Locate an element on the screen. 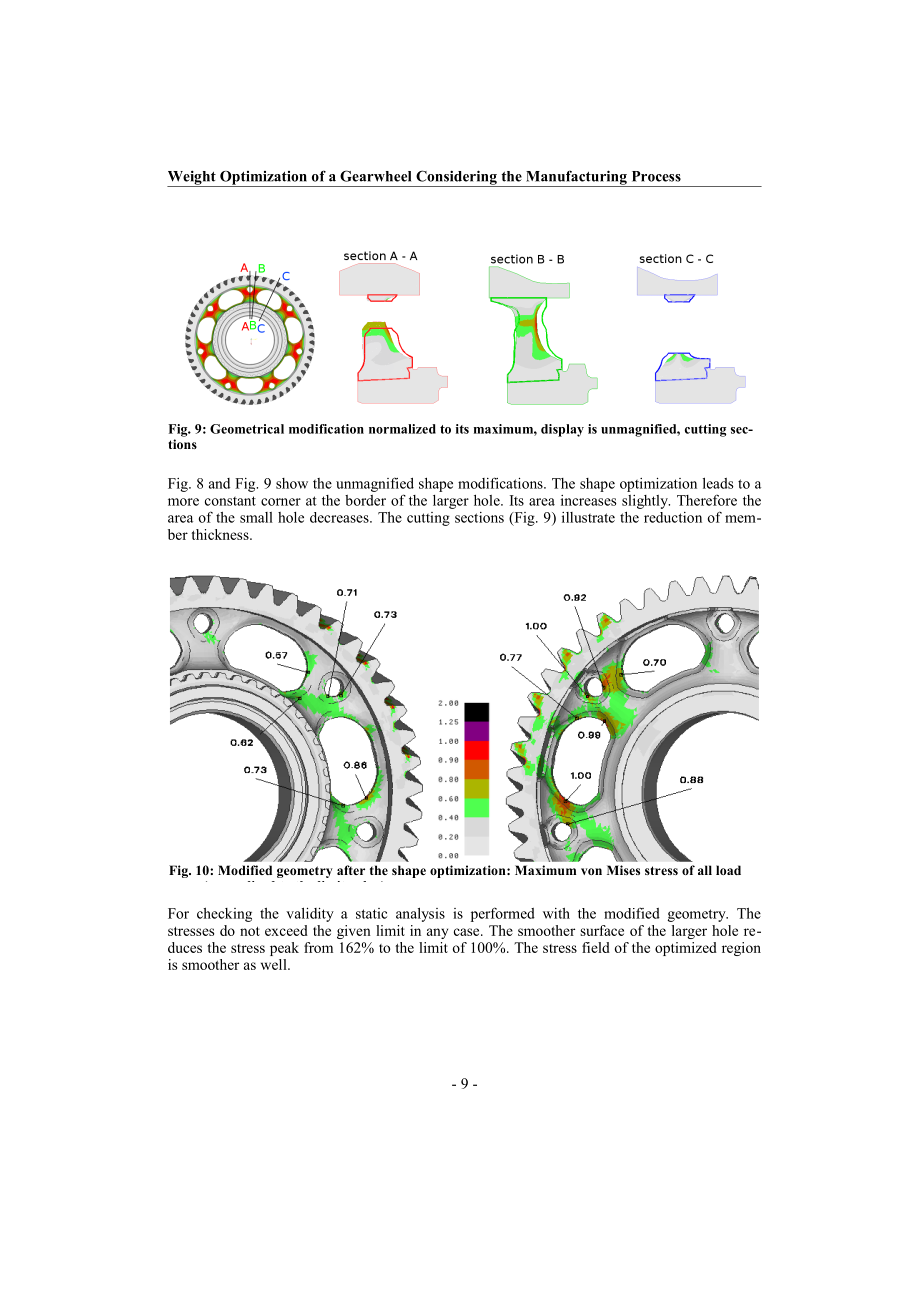 Image resolution: width=924 pixels, height=1308 pixels. border is located at coordinates (365, 500).
